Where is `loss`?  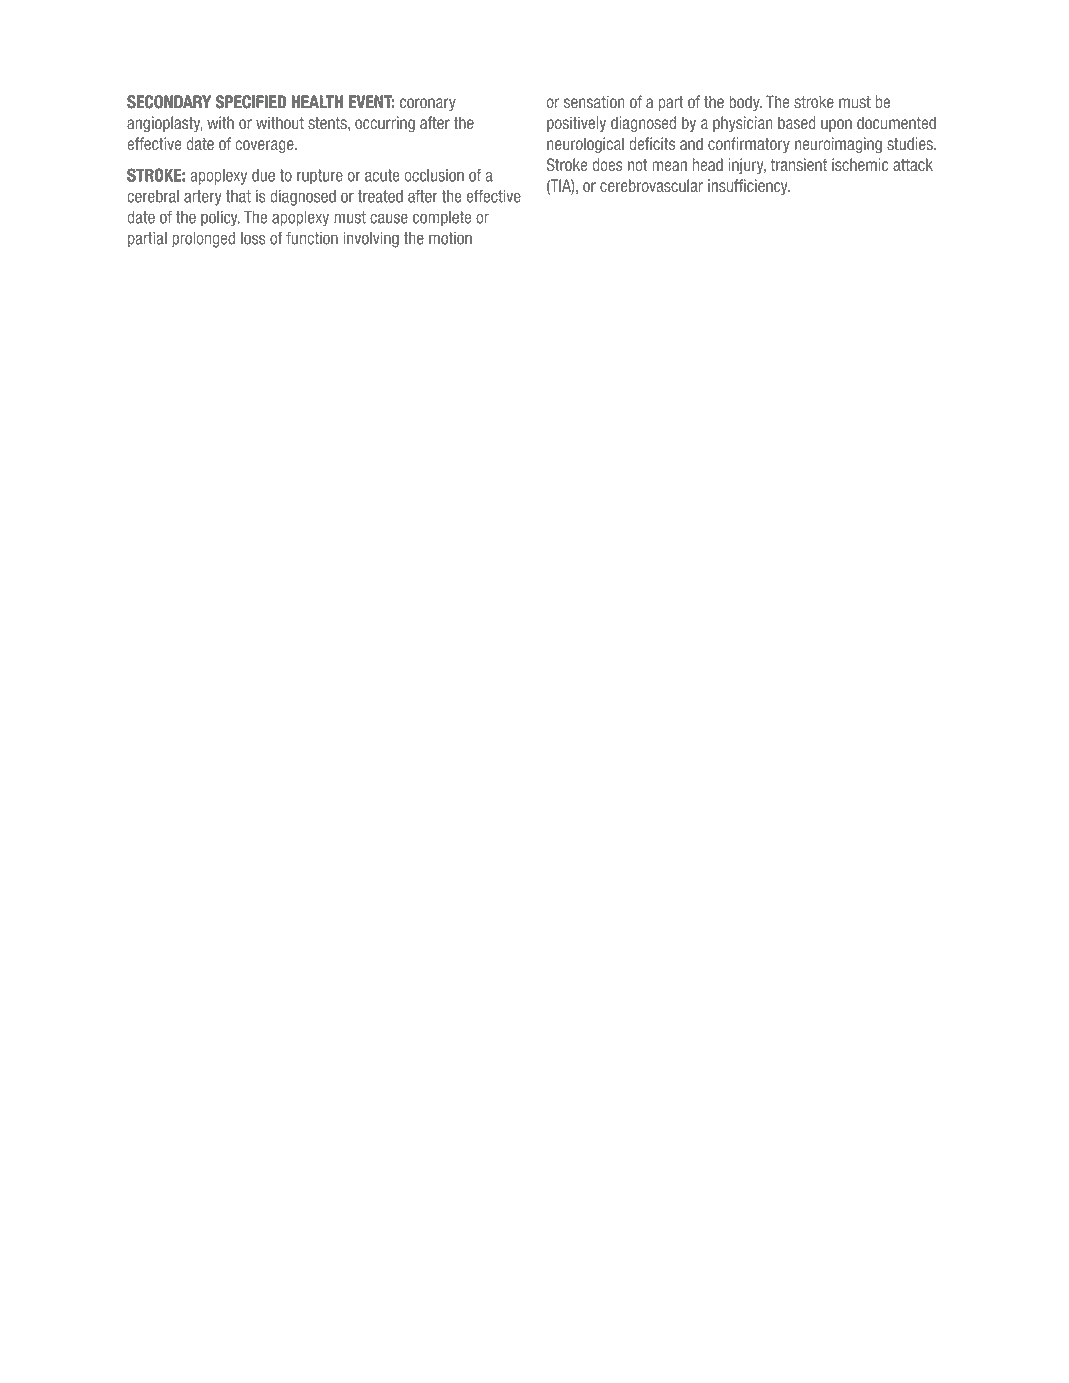 loss is located at coordinates (253, 238).
